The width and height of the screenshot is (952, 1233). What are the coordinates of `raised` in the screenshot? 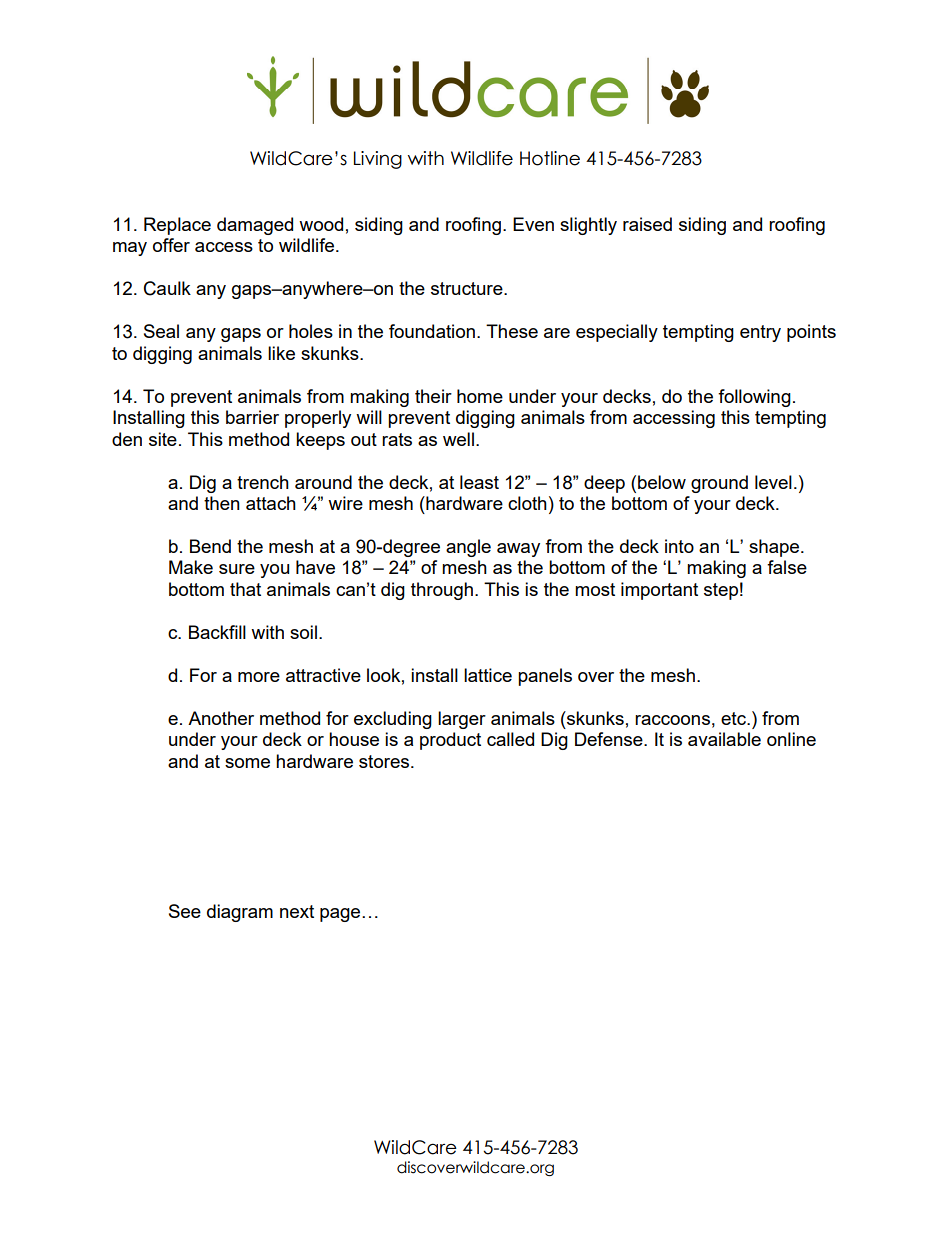 It's located at (647, 224).
